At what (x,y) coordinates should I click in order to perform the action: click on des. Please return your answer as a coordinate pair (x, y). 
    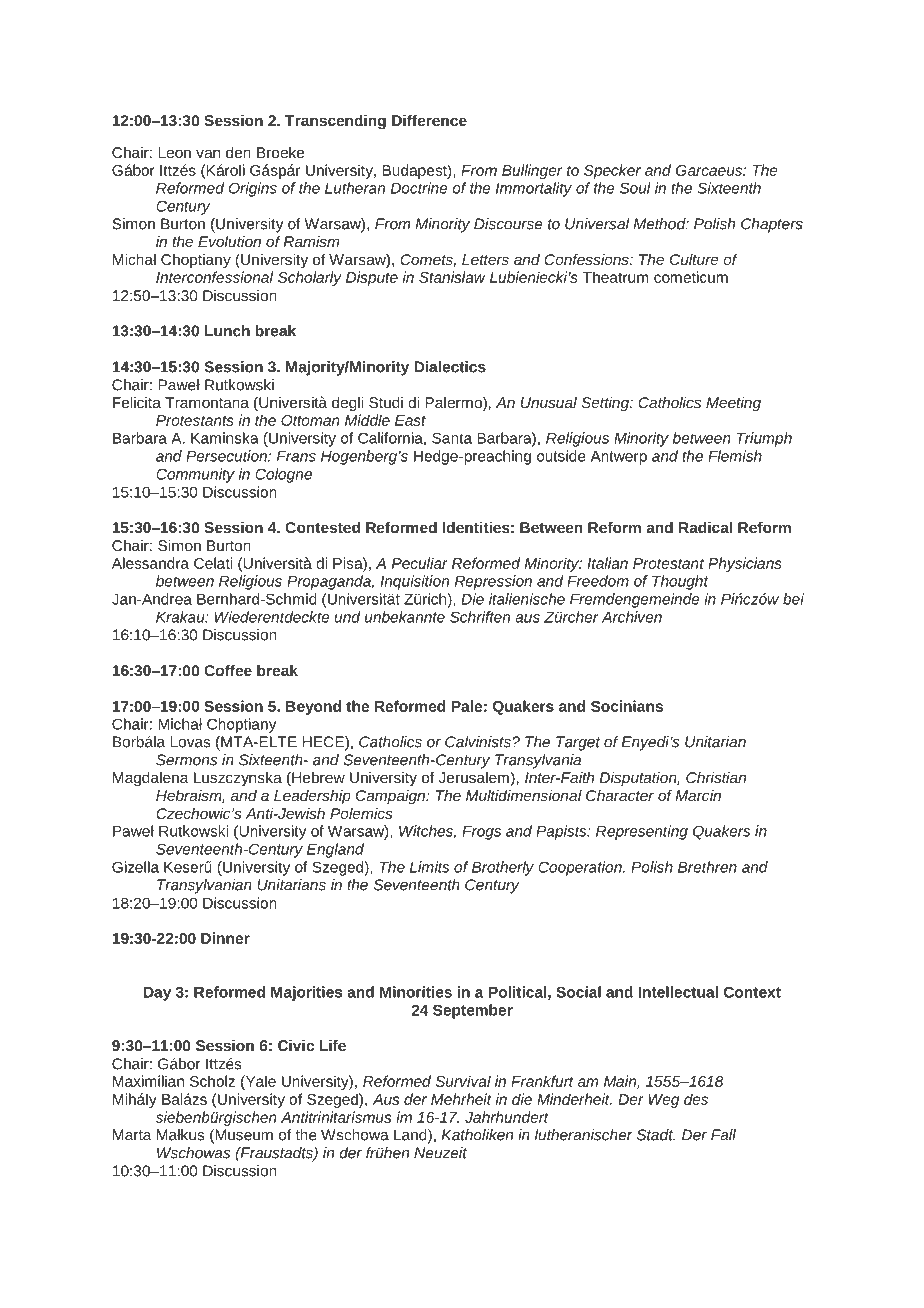
    Looking at the image, I should click on (696, 1099).
